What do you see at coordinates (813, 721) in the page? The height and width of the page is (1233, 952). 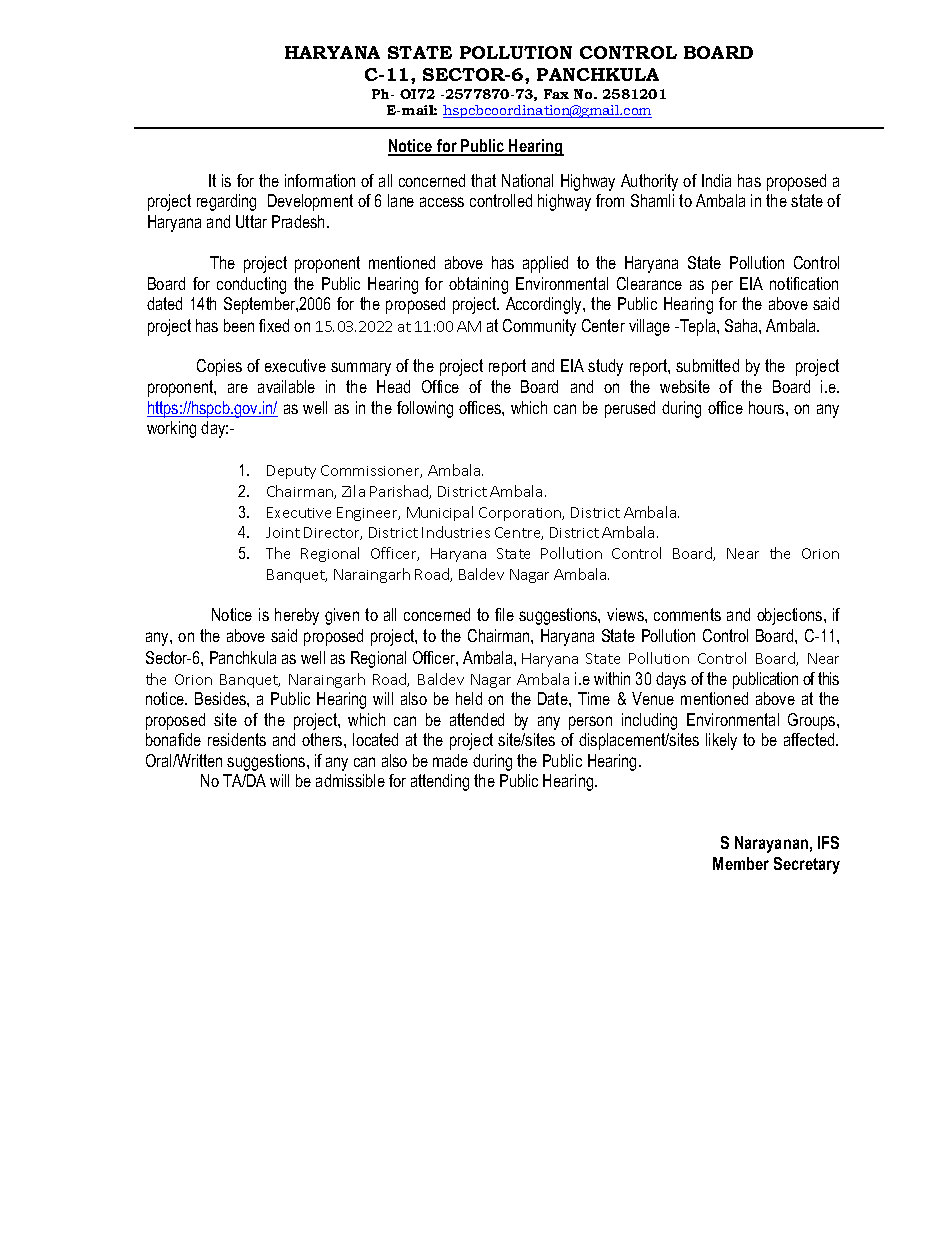 I see `Groups` at bounding box center [813, 721].
